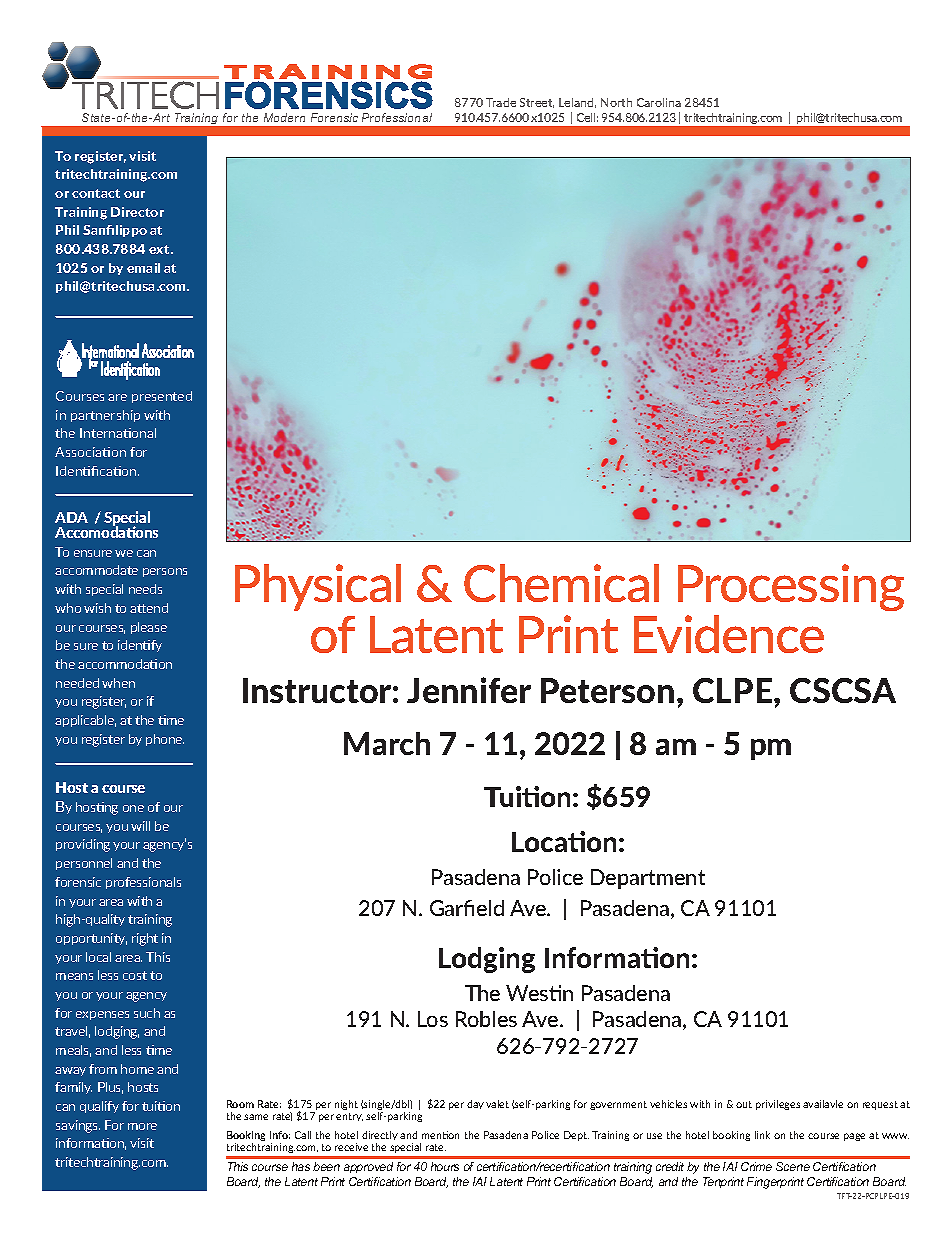 This screenshot has height=1233, width=952. I want to click on Evidence, so click(729, 634).
